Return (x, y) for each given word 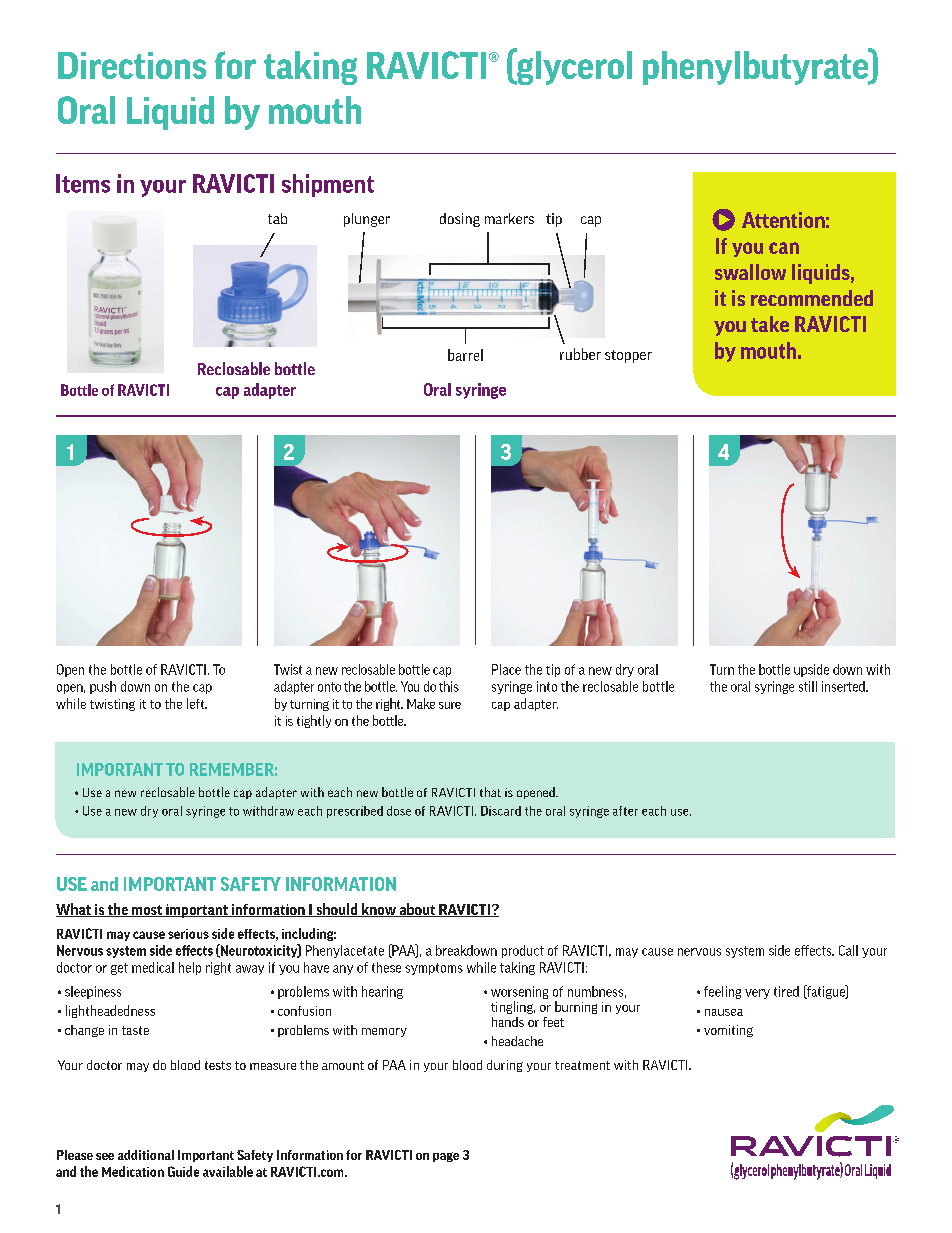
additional (146, 1155)
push (103, 687)
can (784, 248)
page (446, 1157)
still (808, 686)
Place (506, 669)
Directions (132, 65)
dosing (460, 220)
